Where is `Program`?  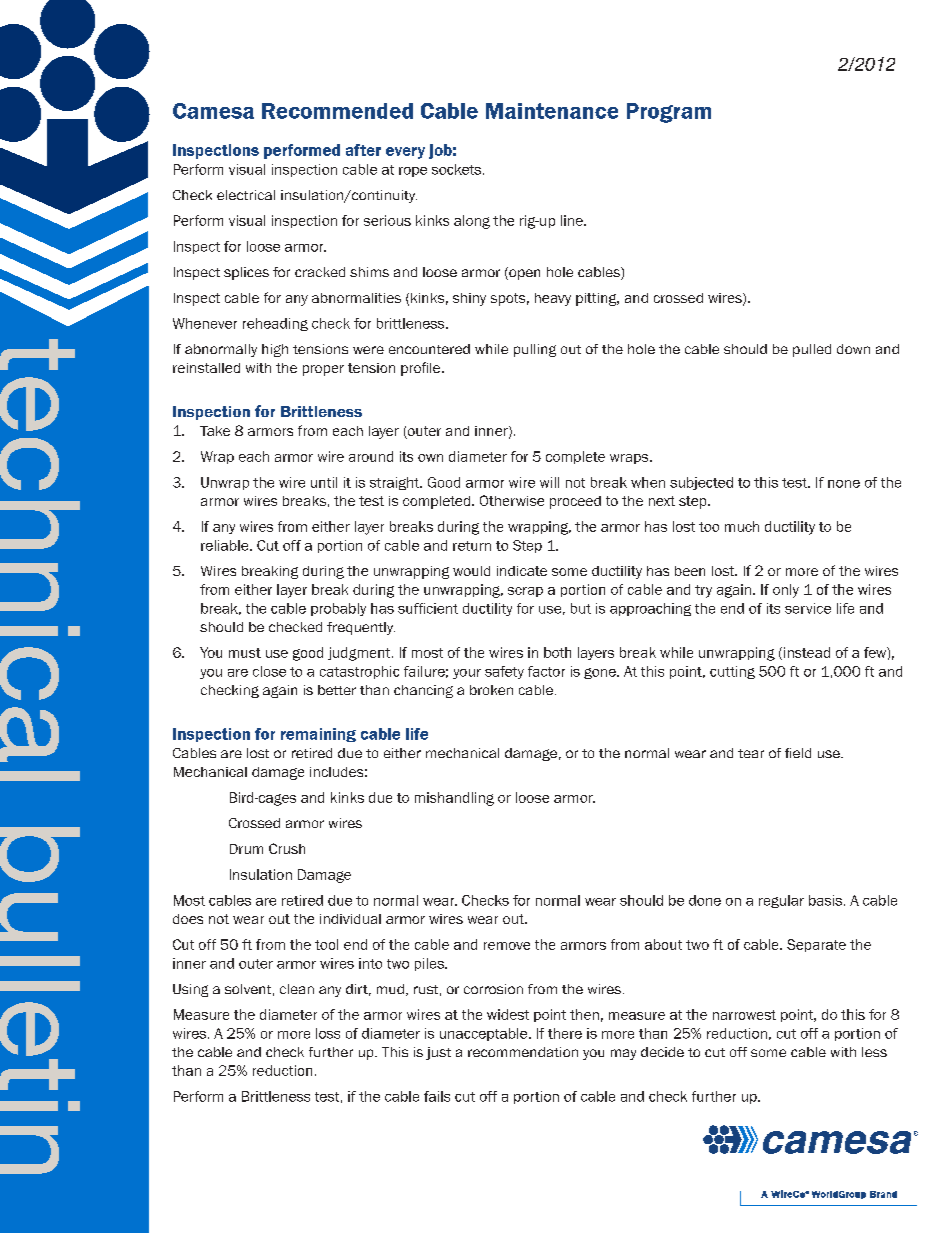 Program is located at coordinates (669, 113).
